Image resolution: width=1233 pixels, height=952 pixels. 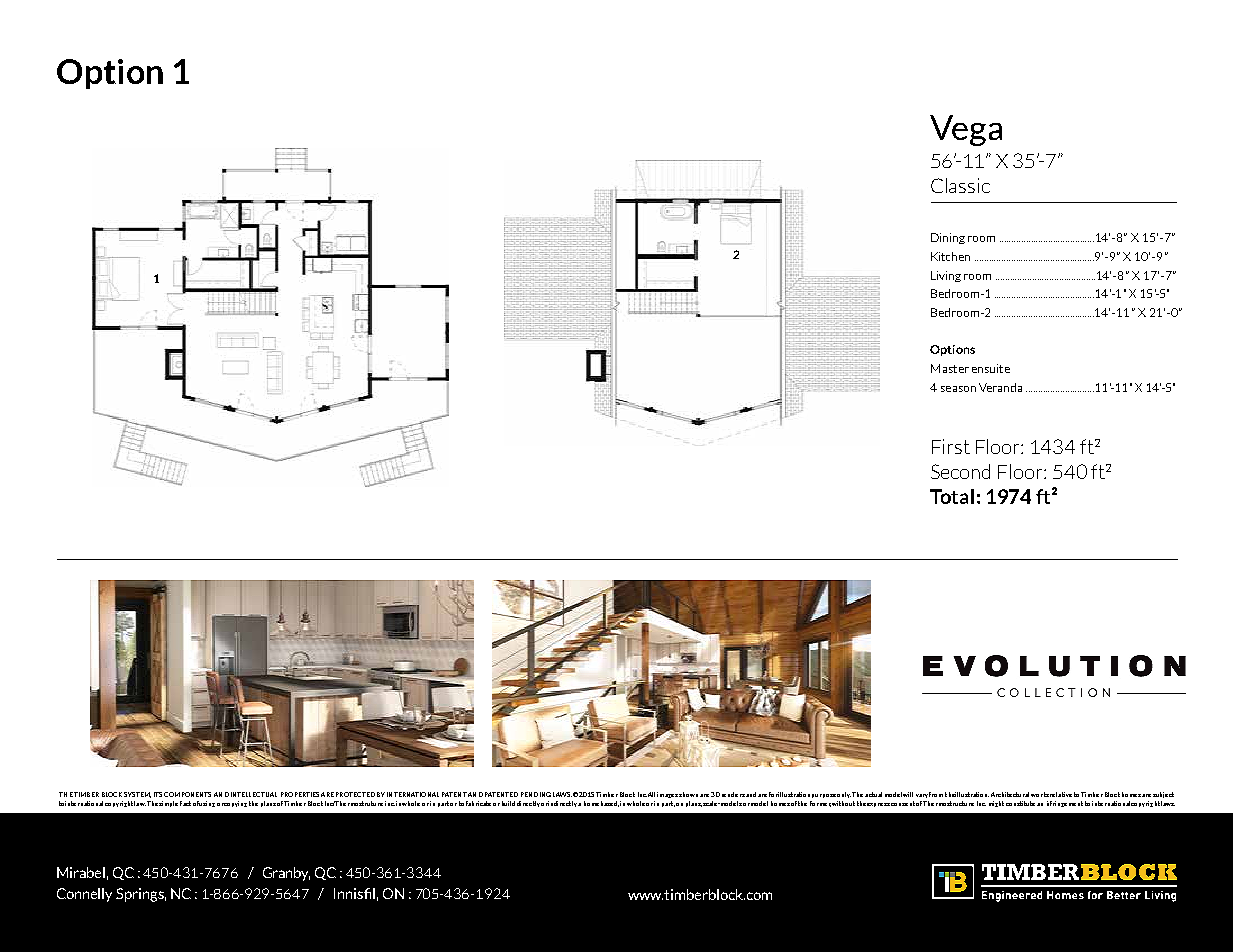 What do you see at coordinates (651, 794) in the screenshot?
I see `All` at bounding box center [651, 794].
